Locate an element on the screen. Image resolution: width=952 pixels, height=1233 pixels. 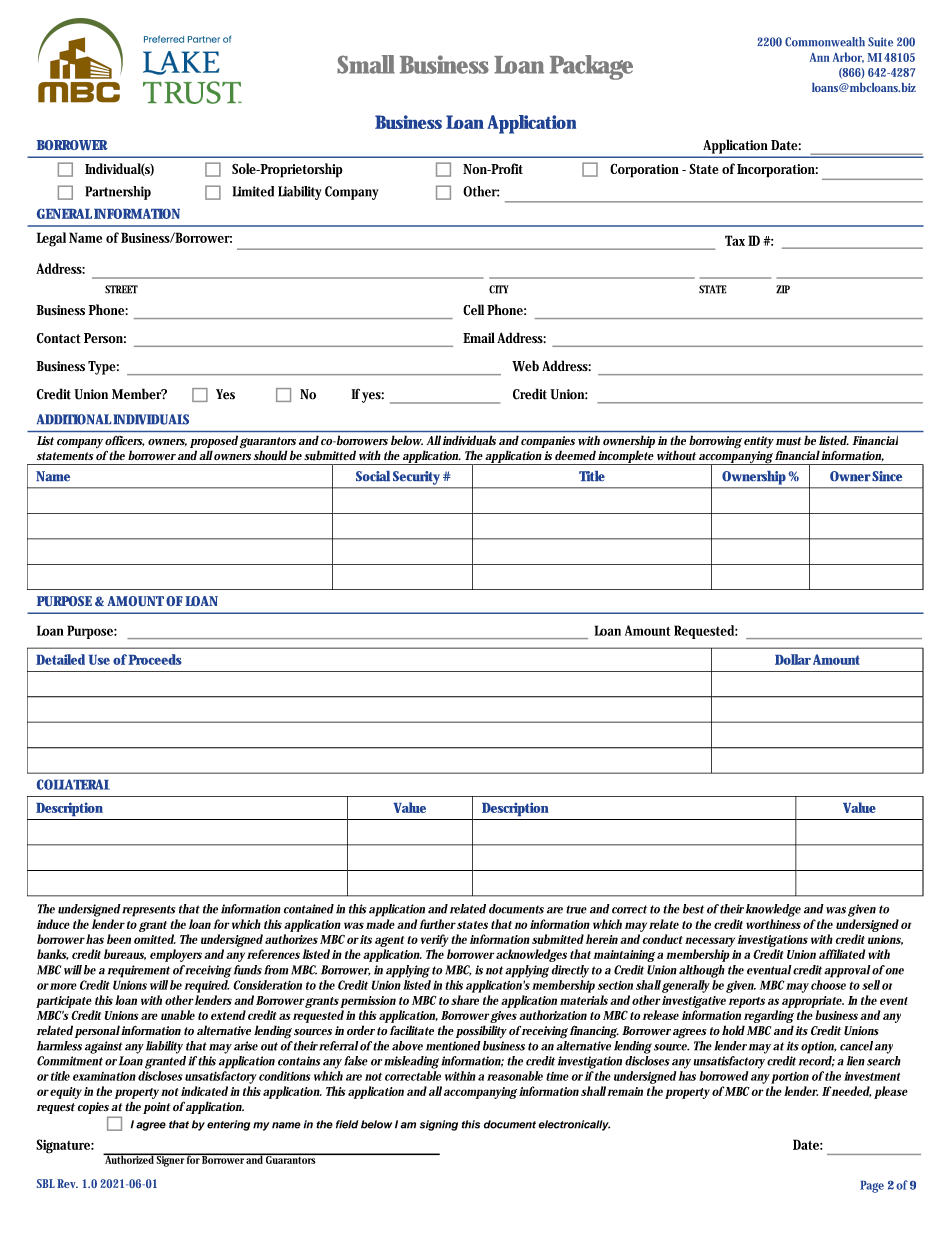
Small is located at coordinates (366, 64).
